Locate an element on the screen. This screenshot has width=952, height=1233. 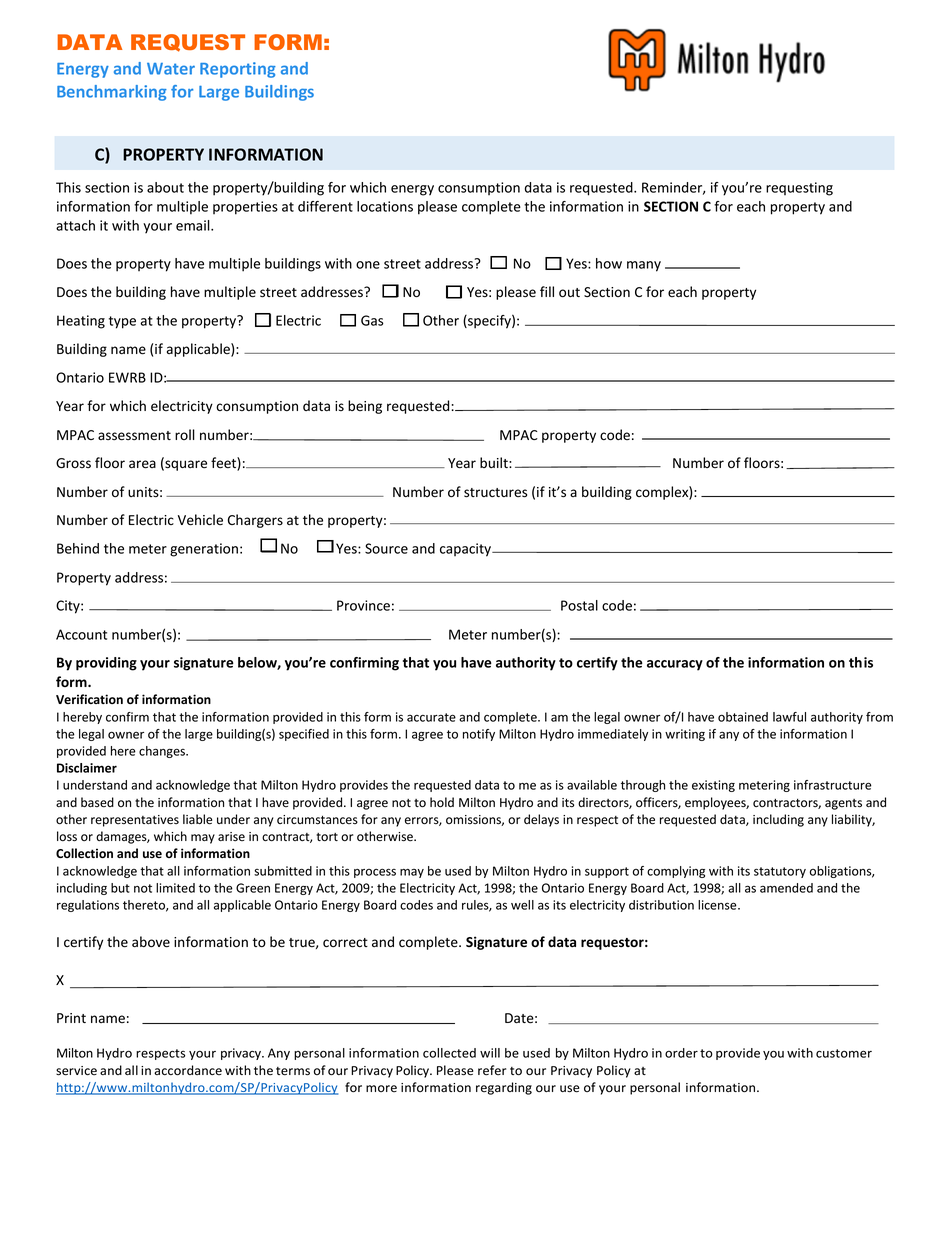
generation is located at coordinates (204, 550).
